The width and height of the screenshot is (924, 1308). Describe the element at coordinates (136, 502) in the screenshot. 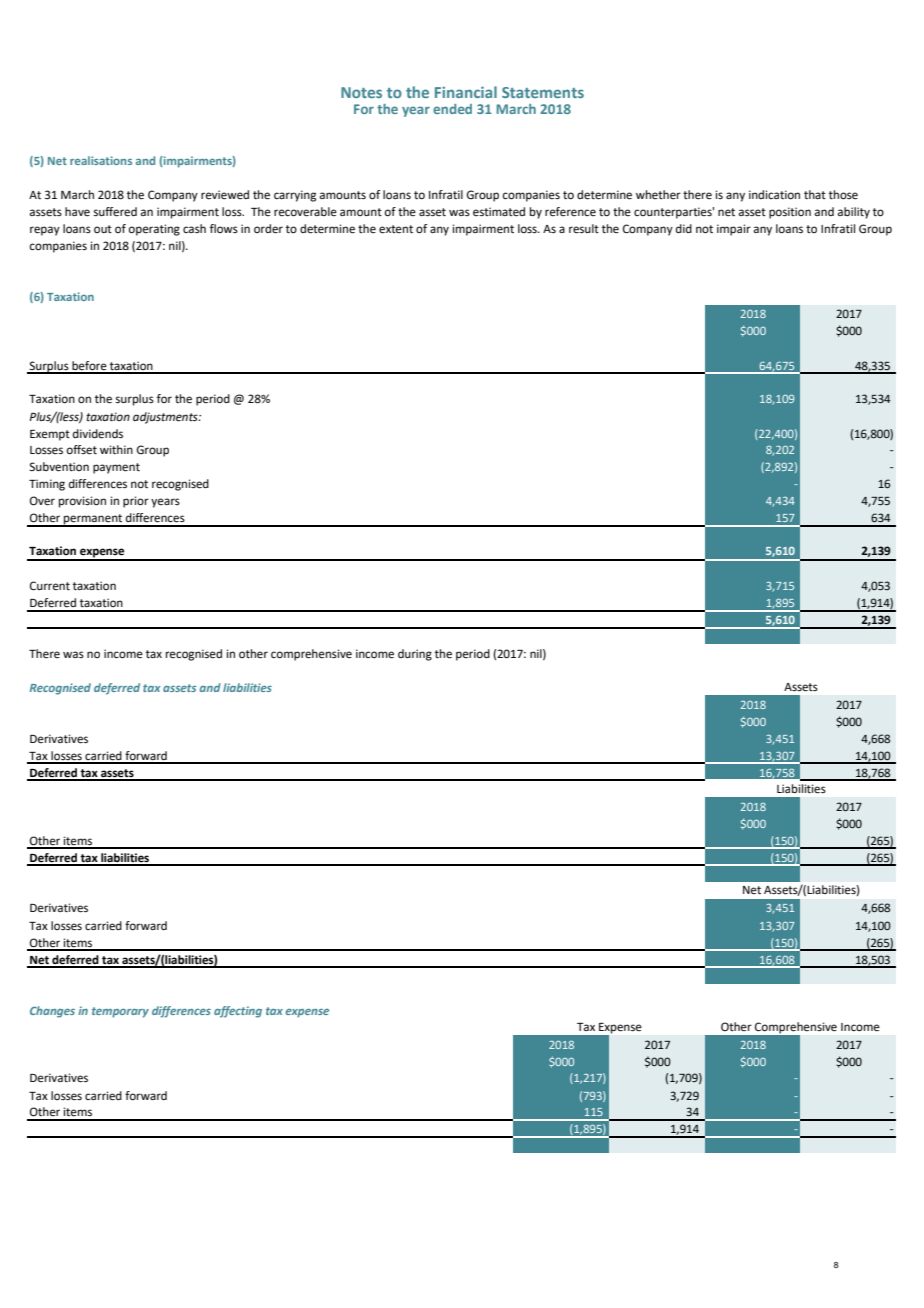

I see `prior` at that location.
